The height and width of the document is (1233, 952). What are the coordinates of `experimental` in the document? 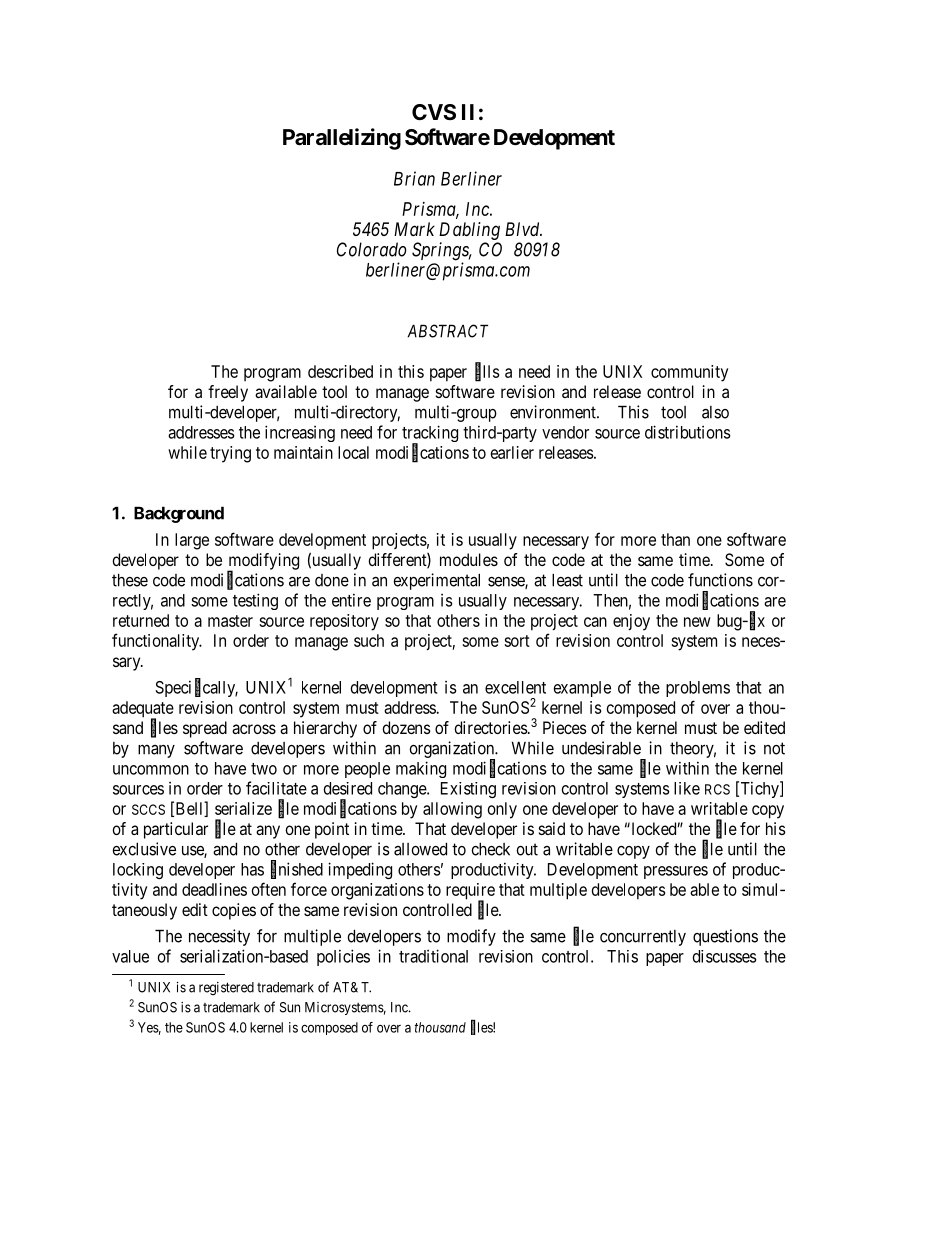 It's located at (436, 581).
